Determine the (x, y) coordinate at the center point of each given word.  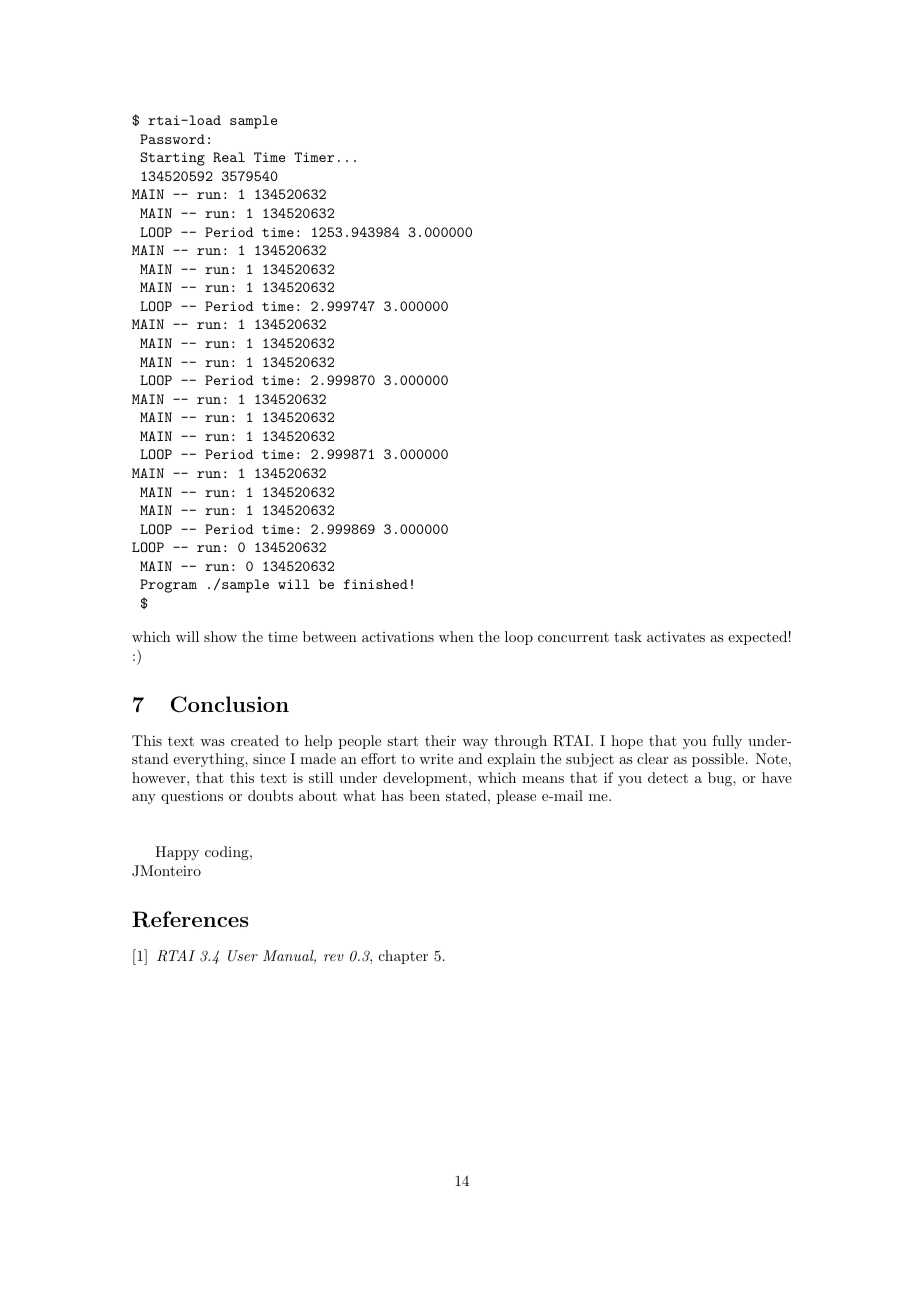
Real (229, 157)
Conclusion (230, 704)
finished (375, 584)
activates (676, 637)
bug (721, 779)
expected (757, 638)
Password (172, 139)
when (456, 636)
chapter (403, 957)
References (190, 919)
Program (168, 586)
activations (398, 636)
